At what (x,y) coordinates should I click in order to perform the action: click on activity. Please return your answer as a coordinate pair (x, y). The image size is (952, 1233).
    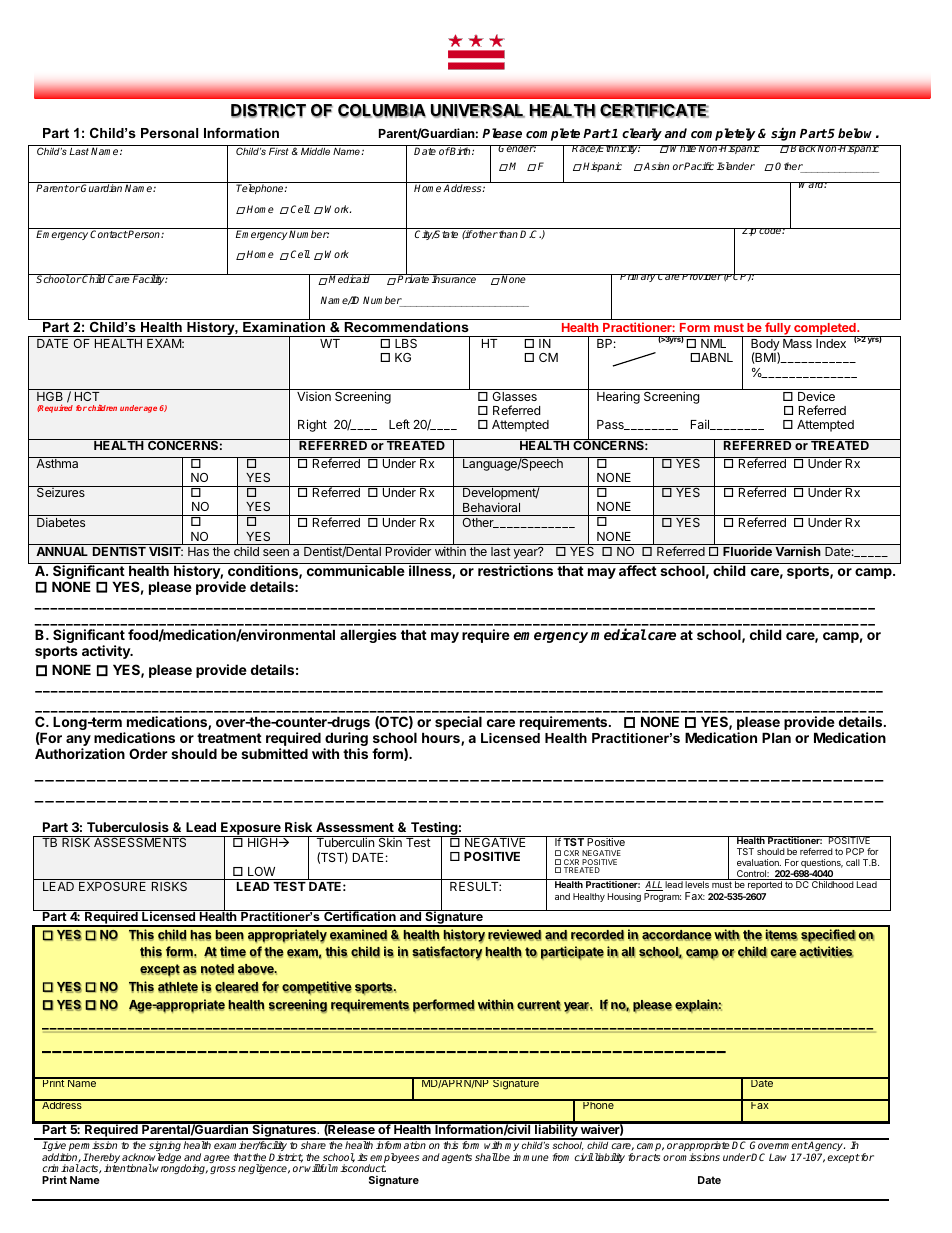
    Looking at the image, I should click on (107, 652).
